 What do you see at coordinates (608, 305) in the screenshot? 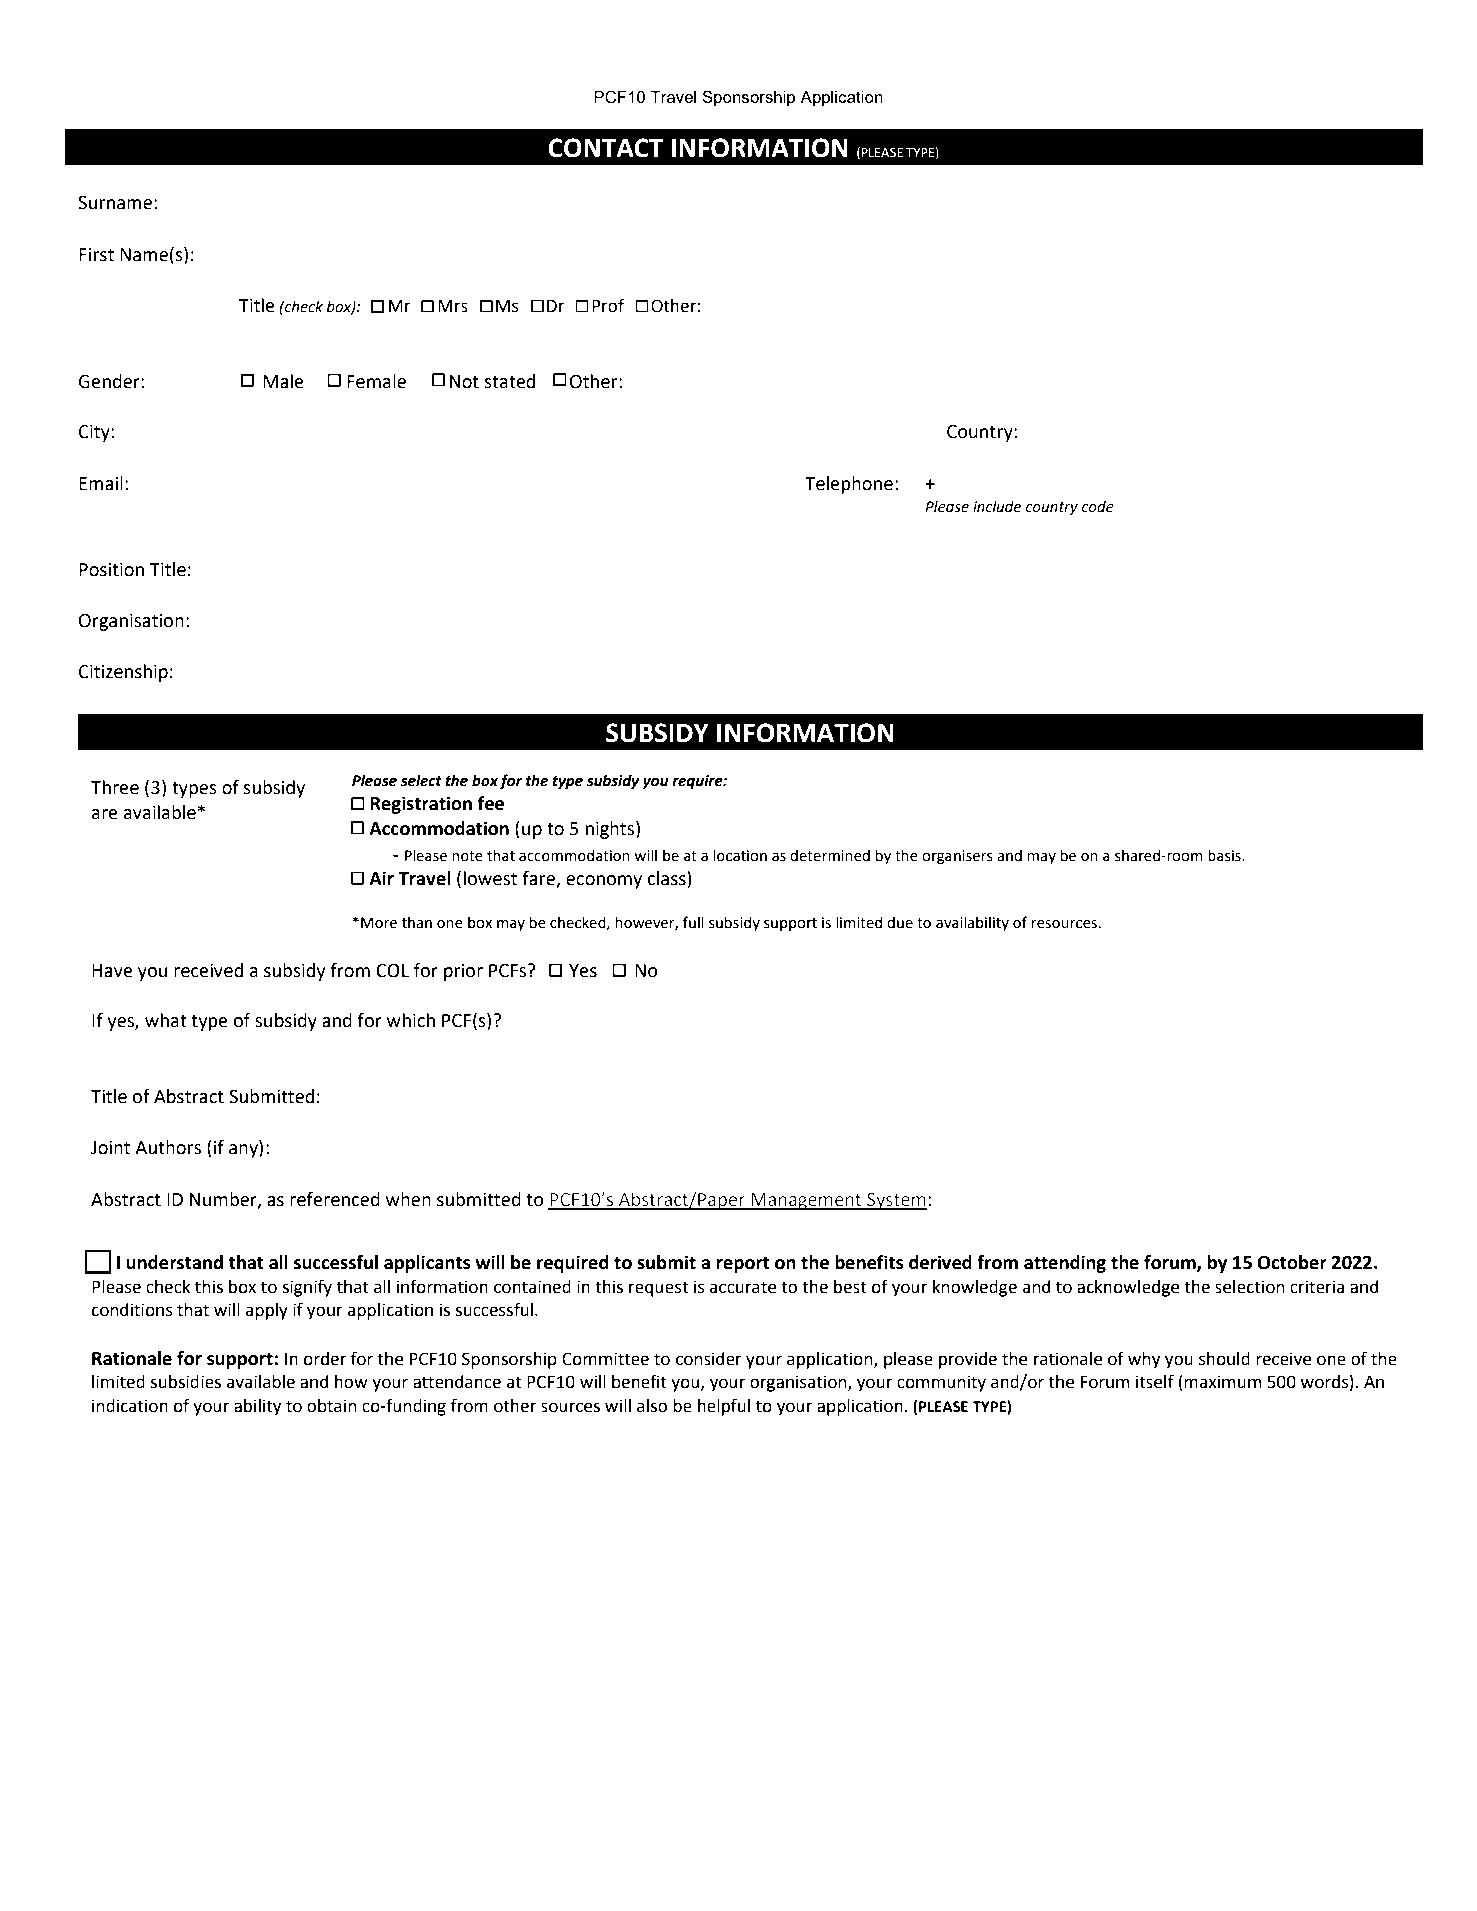
I see `Prof` at bounding box center [608, 305].
